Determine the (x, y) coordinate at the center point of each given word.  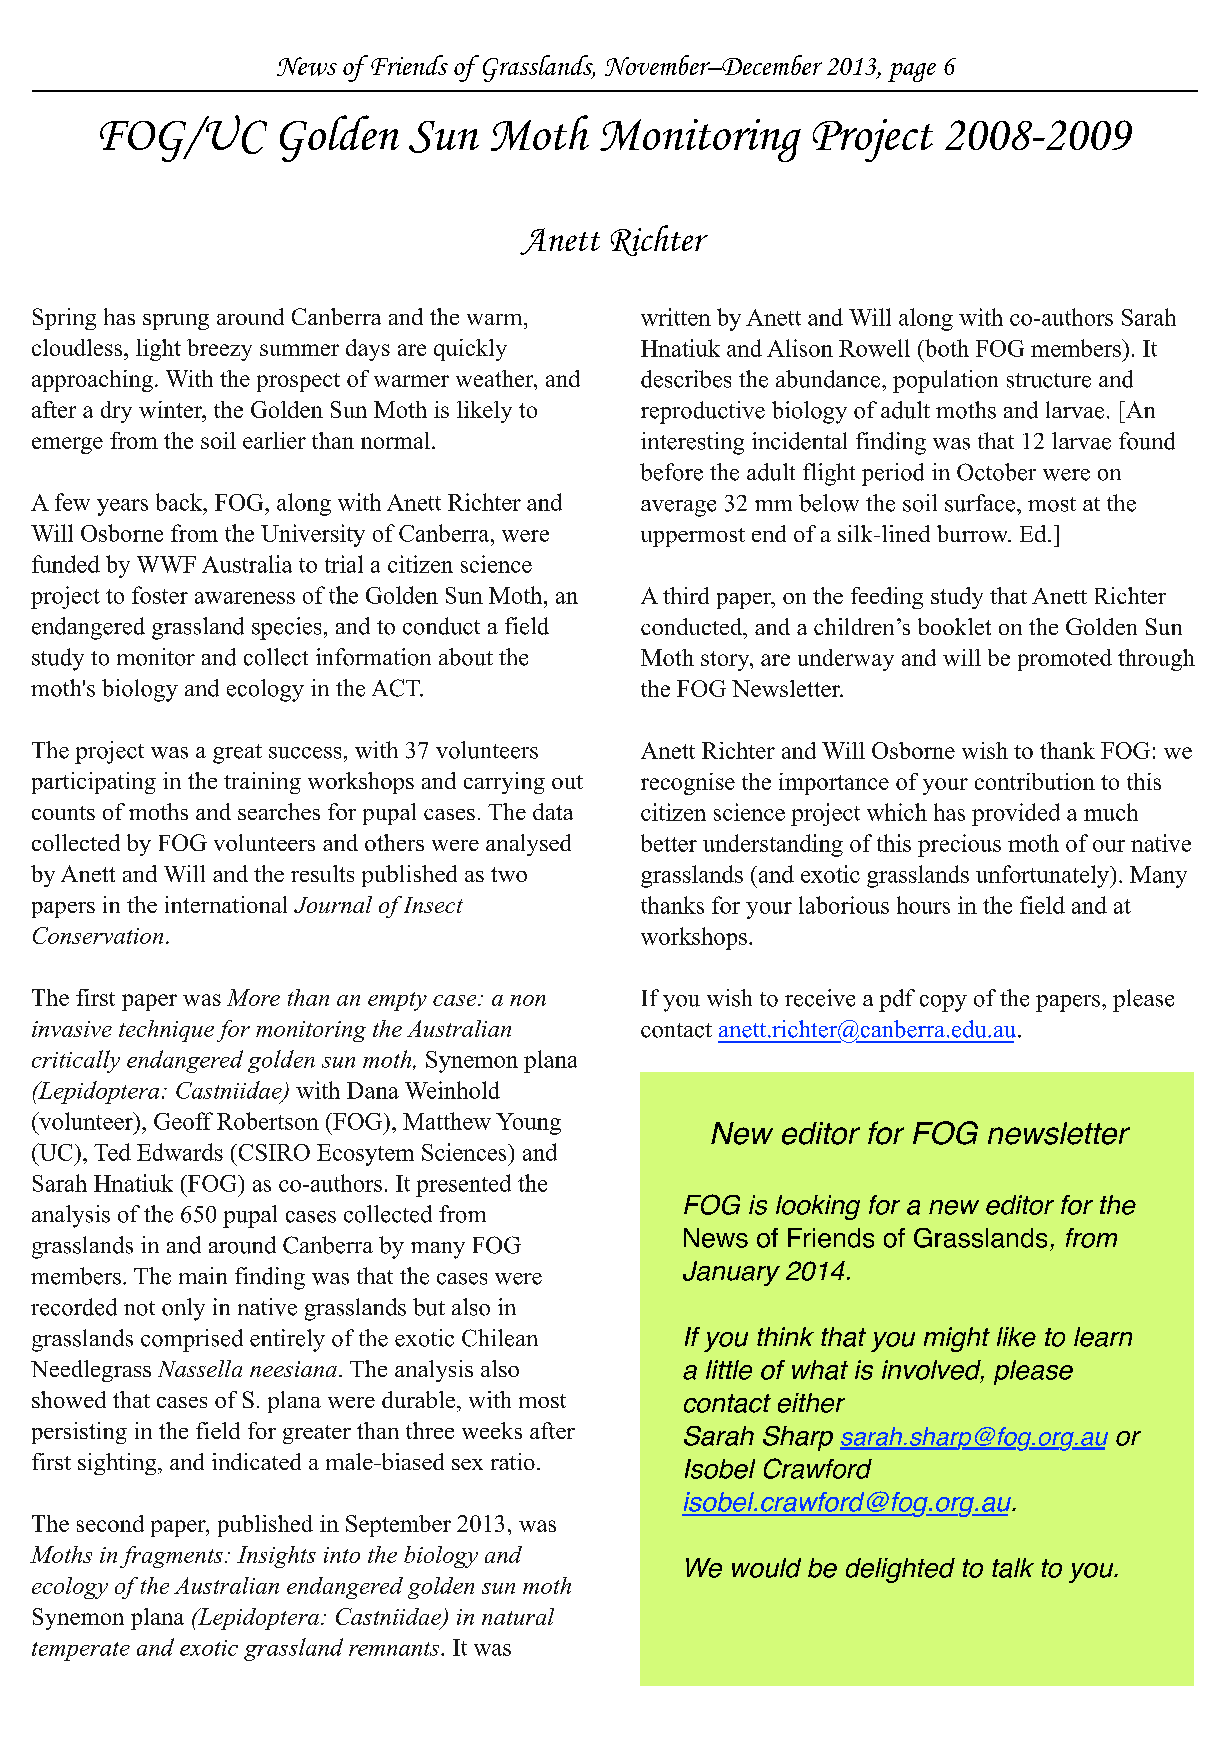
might (957, 1339)
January (731, 1273)
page (912, 72)
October (996, 472)
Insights (276, 1557)
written (676, 317)
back (180, 502)
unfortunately (1044, 876)
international (226, 904)
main (203, 1275)
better (669, 843)
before (671, 472)
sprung (176, 322)
